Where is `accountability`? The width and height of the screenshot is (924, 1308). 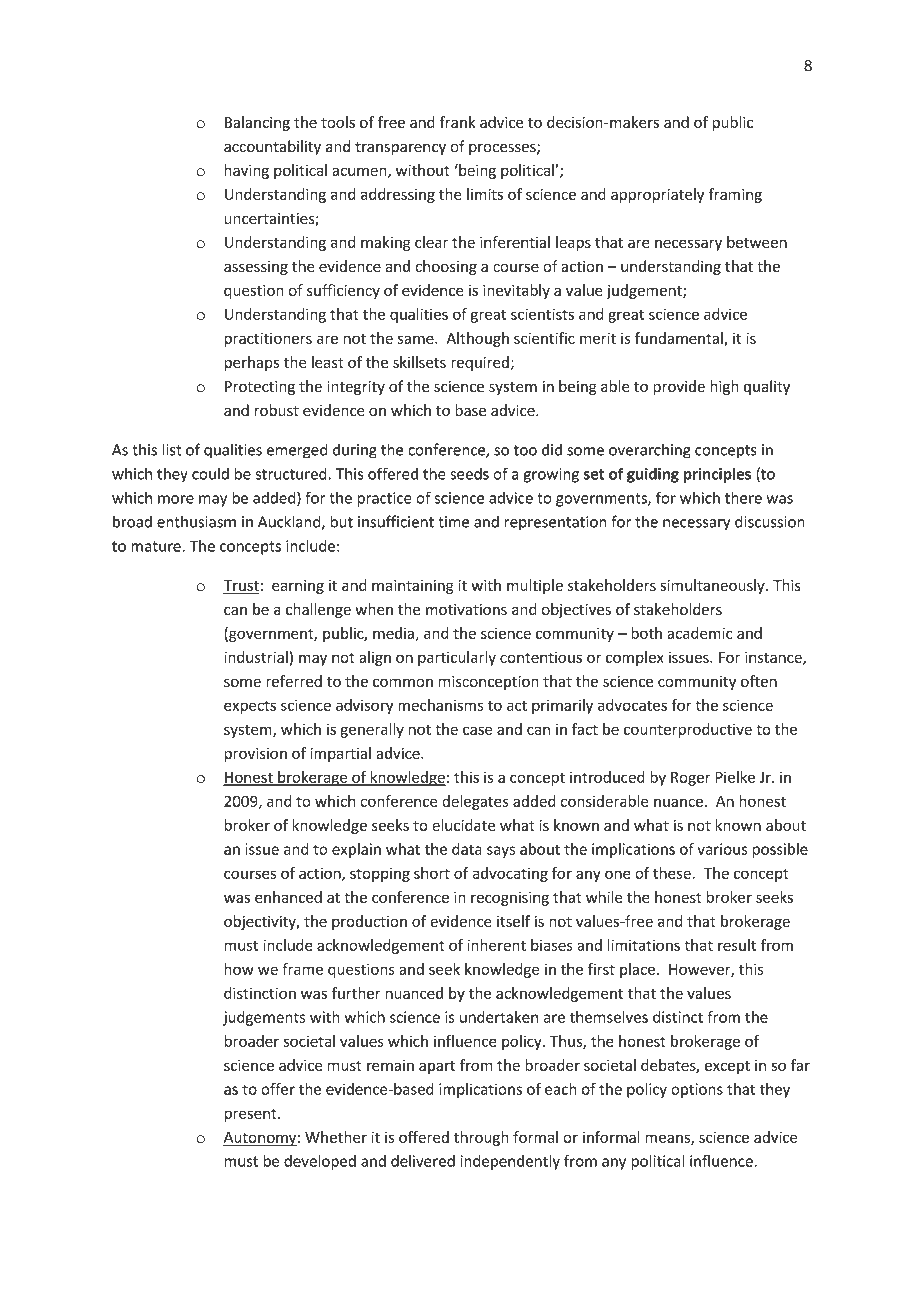 accountability is located at coordinates (272, 147).
